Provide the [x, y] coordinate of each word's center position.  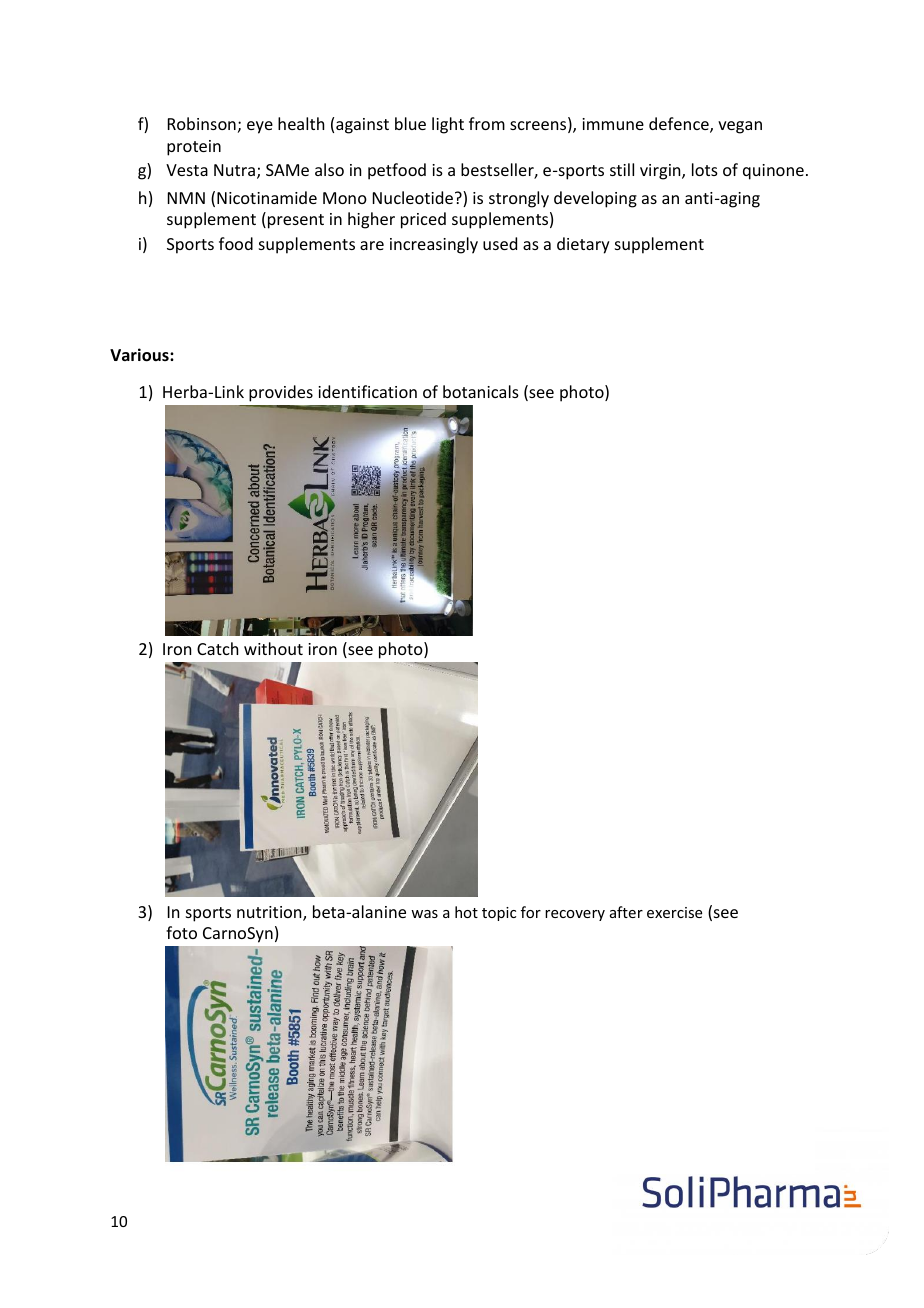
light [448, 125]
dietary [583, 245]
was [424, 914]
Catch [217, 648]
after [626, 912]
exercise [674, 912]
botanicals [481, 391]
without [273, 648]
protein [194, 148]
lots [705, 169]
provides [281, 393]
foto [181, 932]
